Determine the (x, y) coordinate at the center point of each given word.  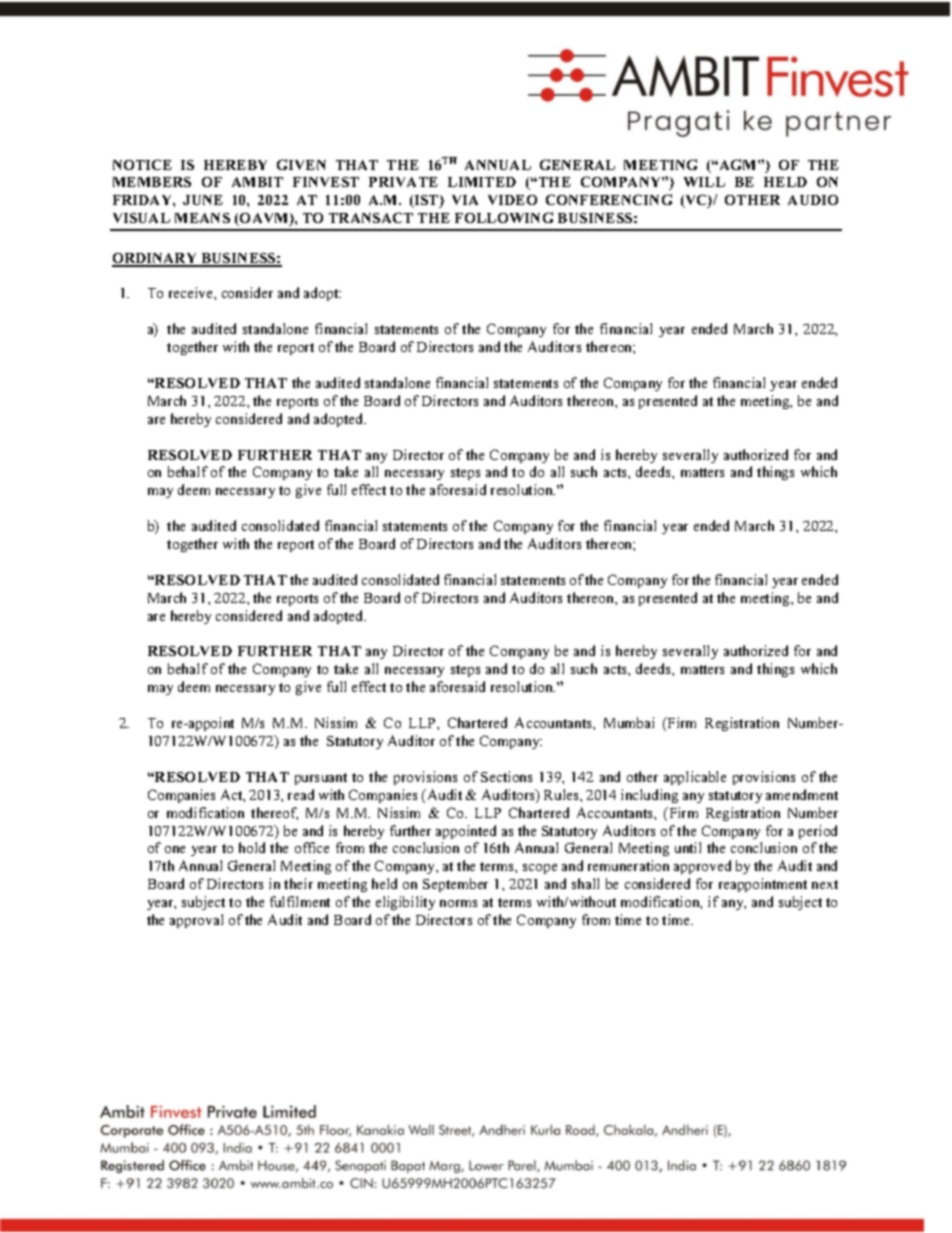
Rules (562, 794)
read (301, 794)
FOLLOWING (504, 217)
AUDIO (813, 200)
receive (192, 292)
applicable (695, 778)
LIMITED (482, 182)
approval (196, 921)
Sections (506, 776)
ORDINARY (156, 259)
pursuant (321, 779)
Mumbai (629, 722)
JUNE (203, 200)
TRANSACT (371, 217)
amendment (802, 794)
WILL (704, 182)
